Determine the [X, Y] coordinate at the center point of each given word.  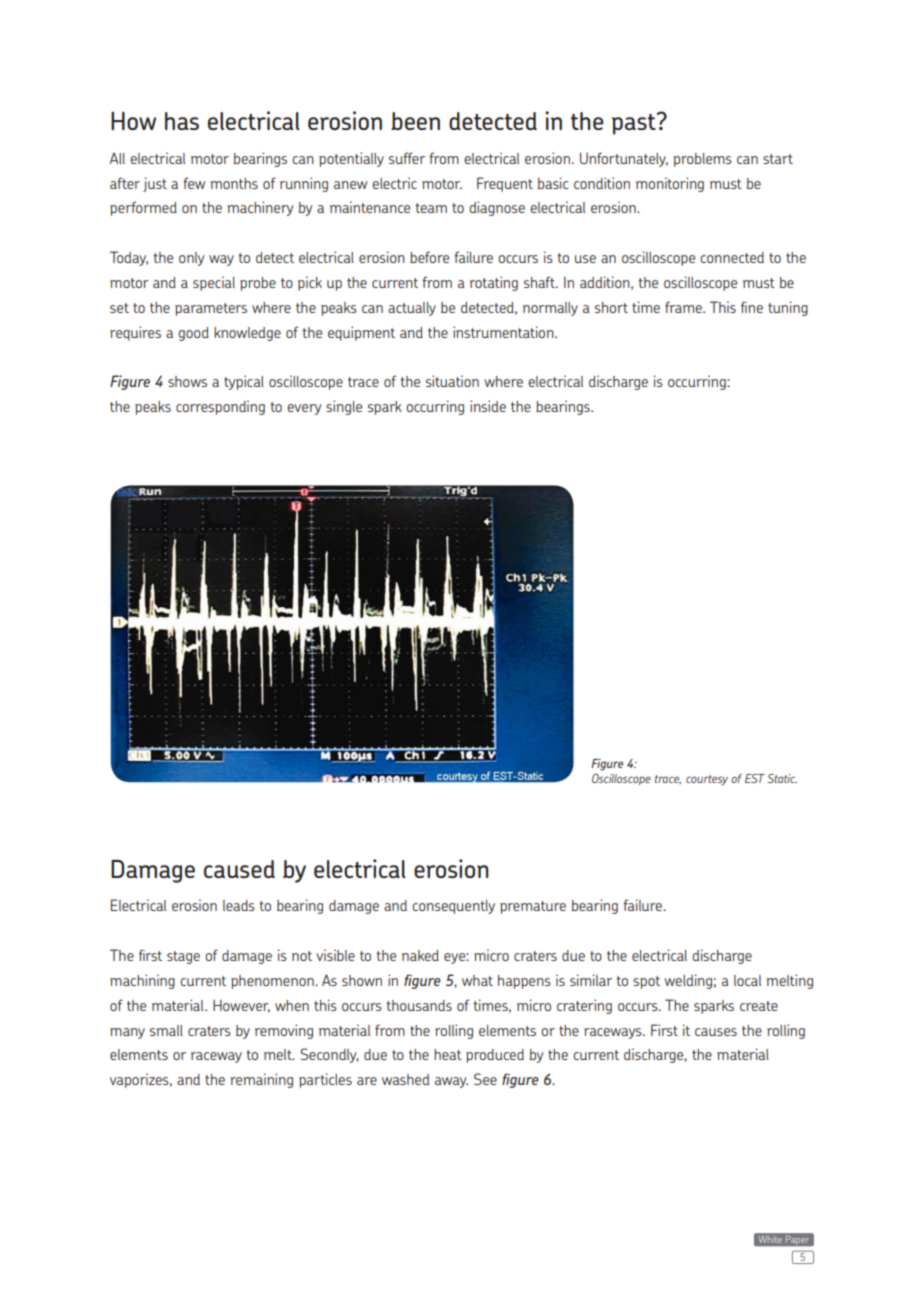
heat [448, 1054]
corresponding [220, 407]
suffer [407, 158]
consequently [453, 907]
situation [452, 381]
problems [702, 160]
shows [187, 381]
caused [239, 869]
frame [684, 307]
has [182, 121]
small [166, 1030]
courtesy [707, 780]
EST [755, 778]
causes [716, 1032]
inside [488, 406]
